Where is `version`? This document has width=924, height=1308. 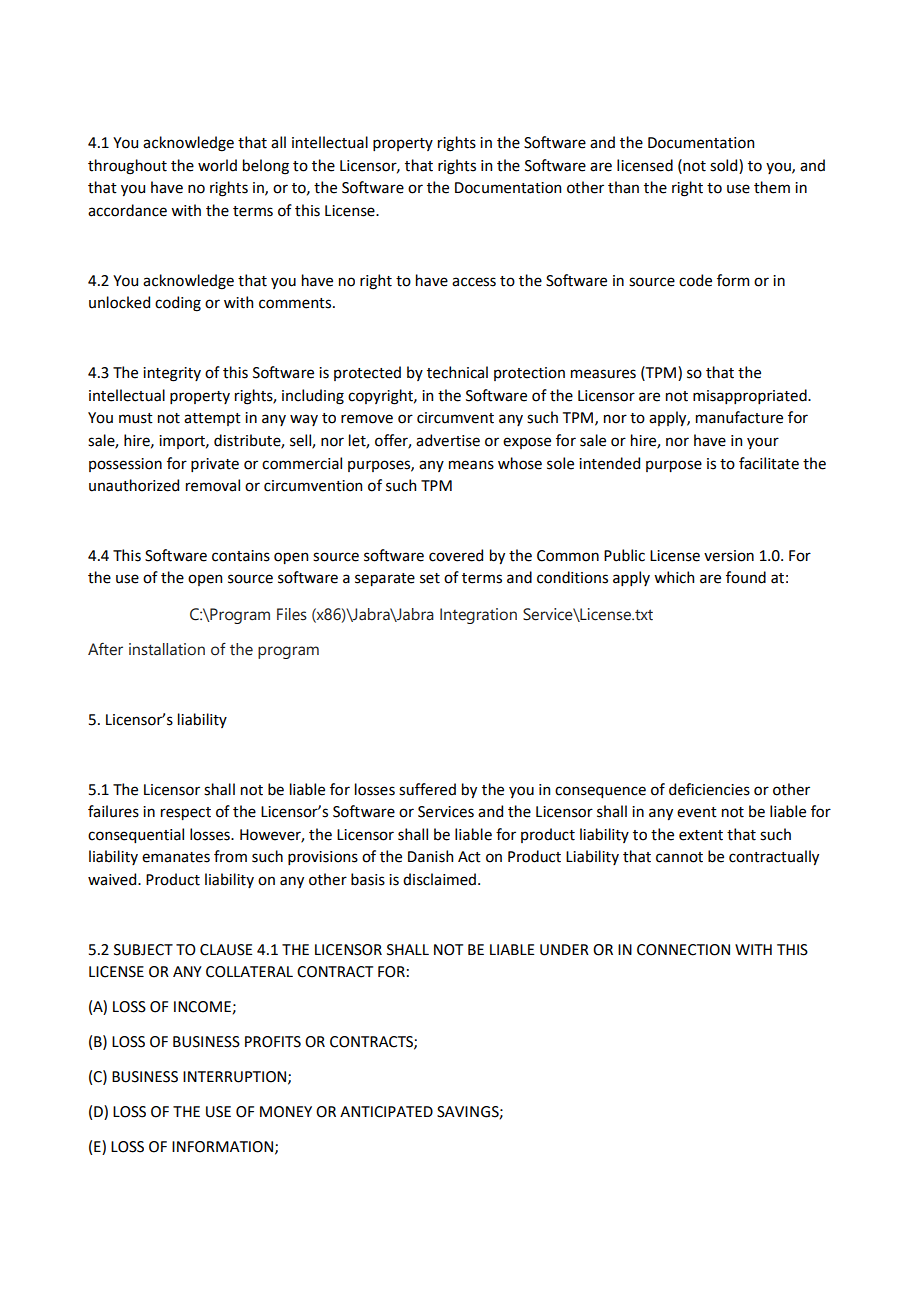 version is located at coordinates (729, 556).
